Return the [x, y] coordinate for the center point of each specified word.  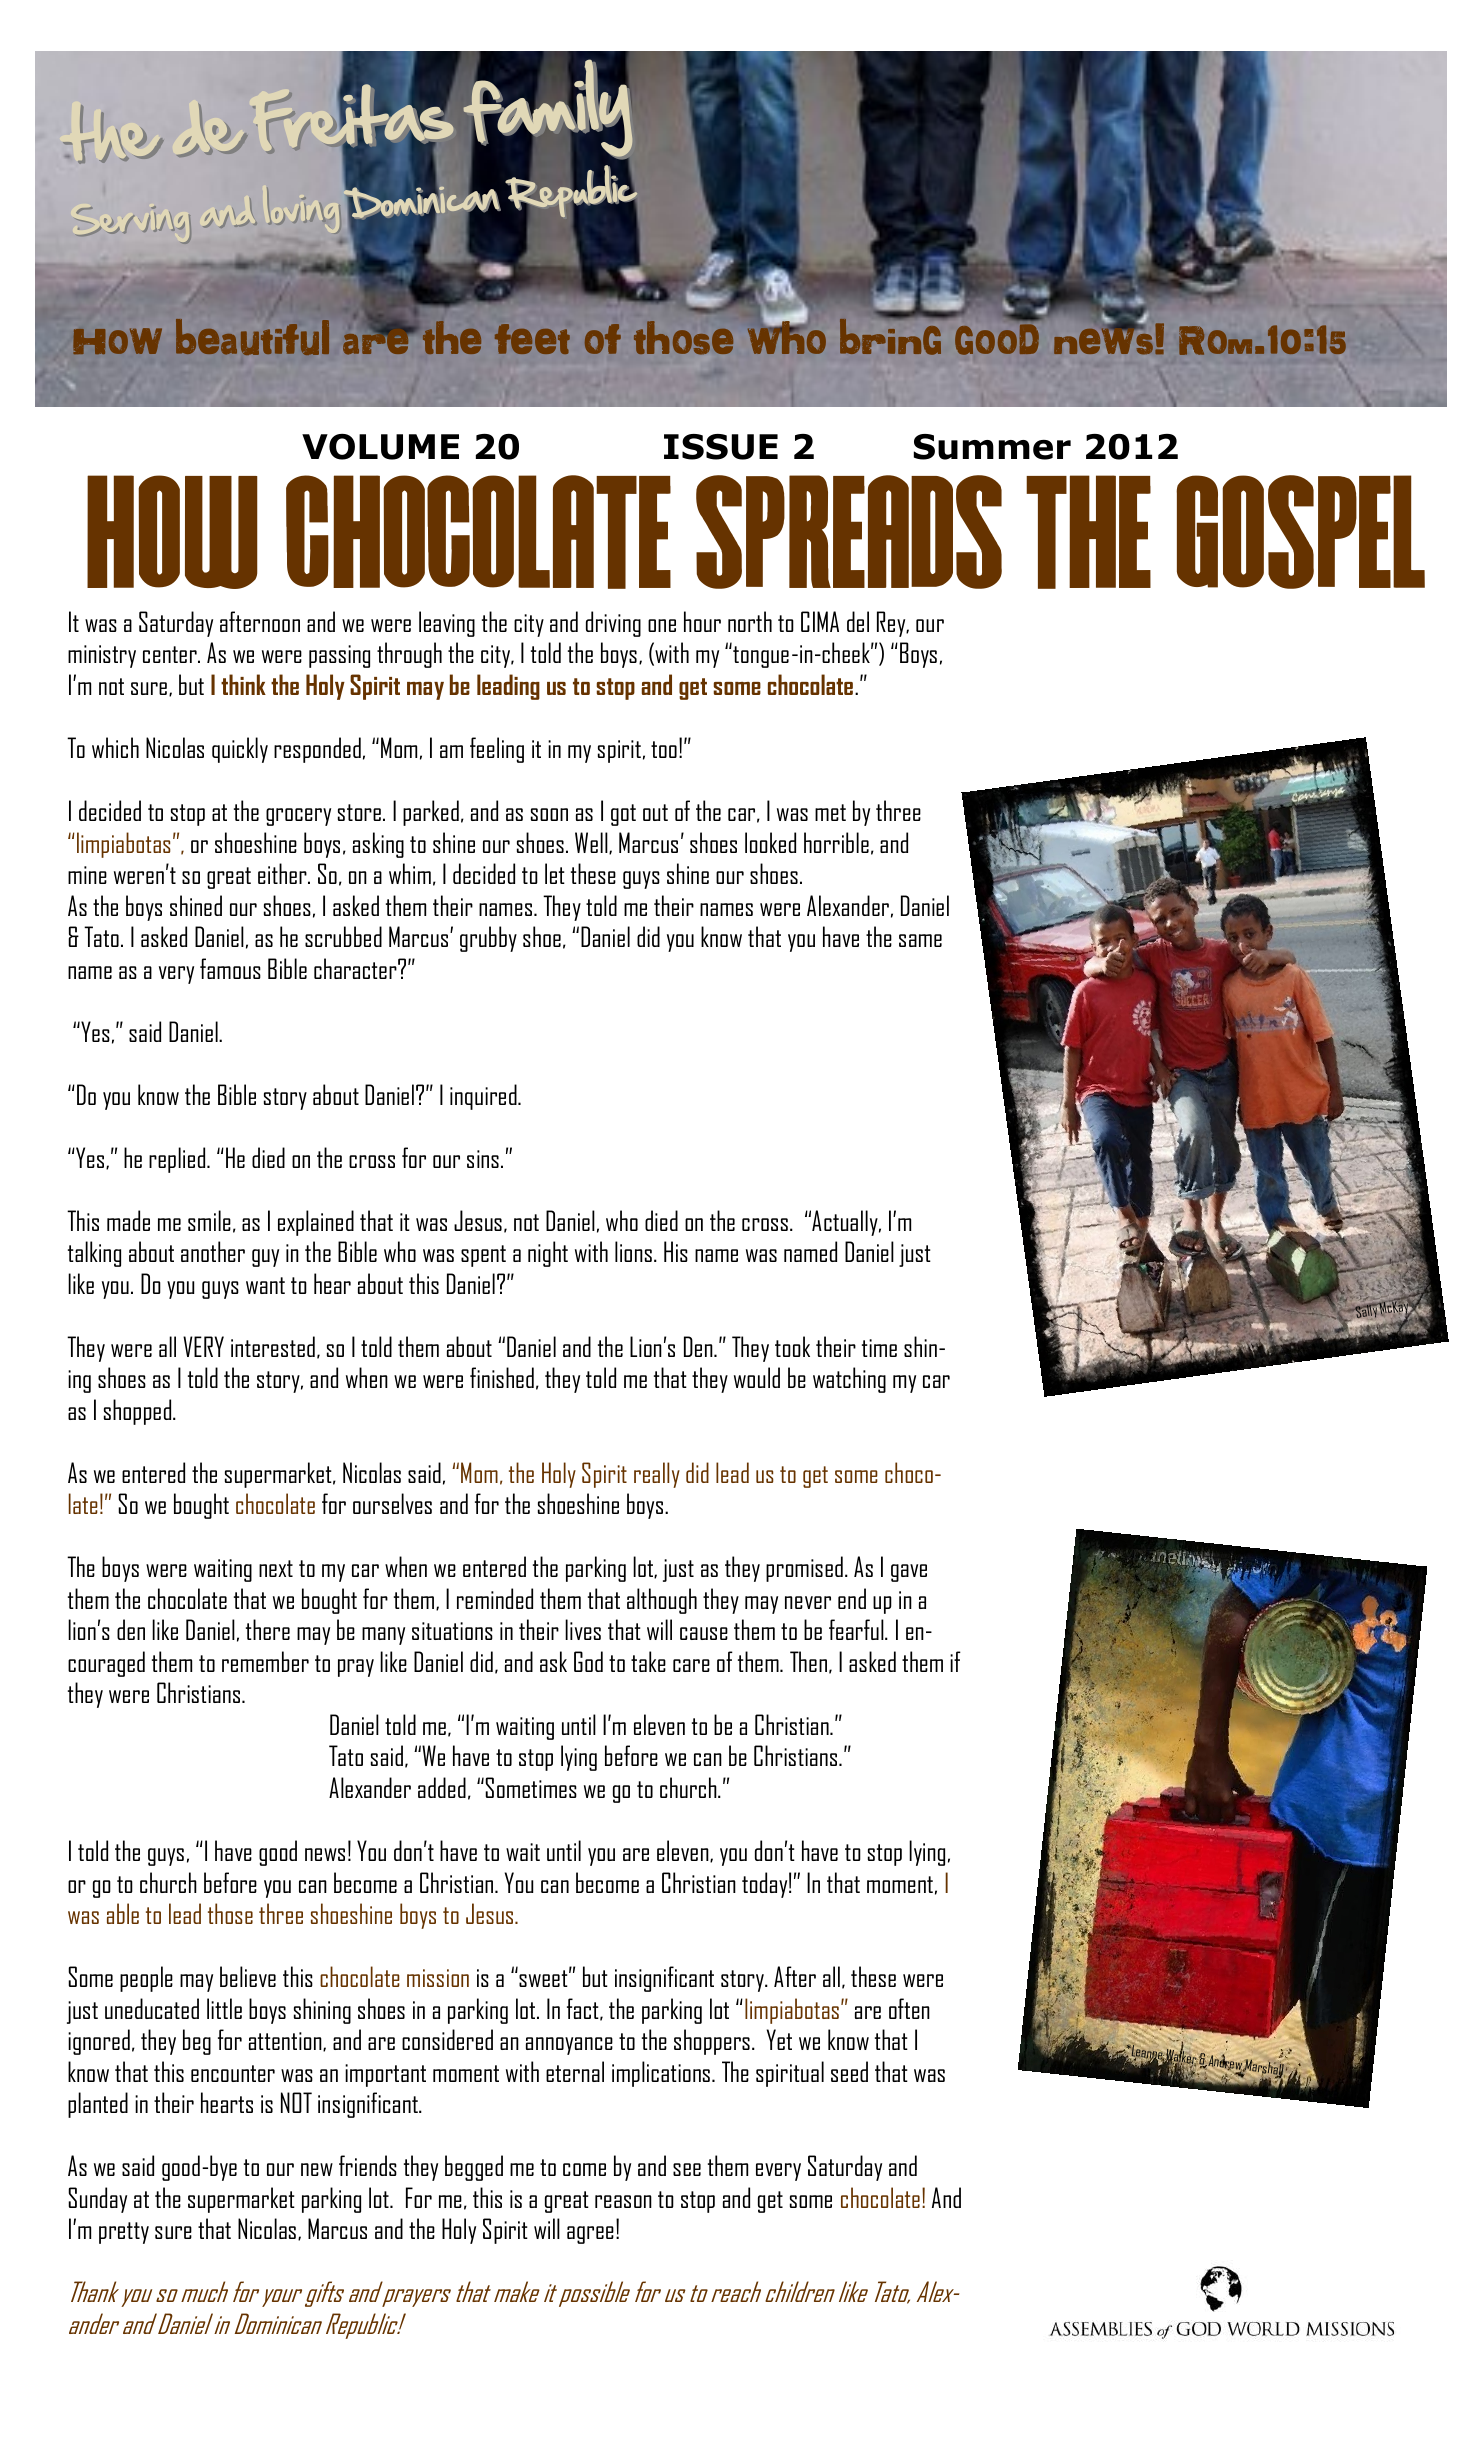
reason [623, 2201]
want [265, 1285]
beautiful [252, 337]
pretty [124, 2233]
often [909, 2008]
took [792, 1346]
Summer [992, 447]
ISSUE [721, 447]
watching [849, 1380]
